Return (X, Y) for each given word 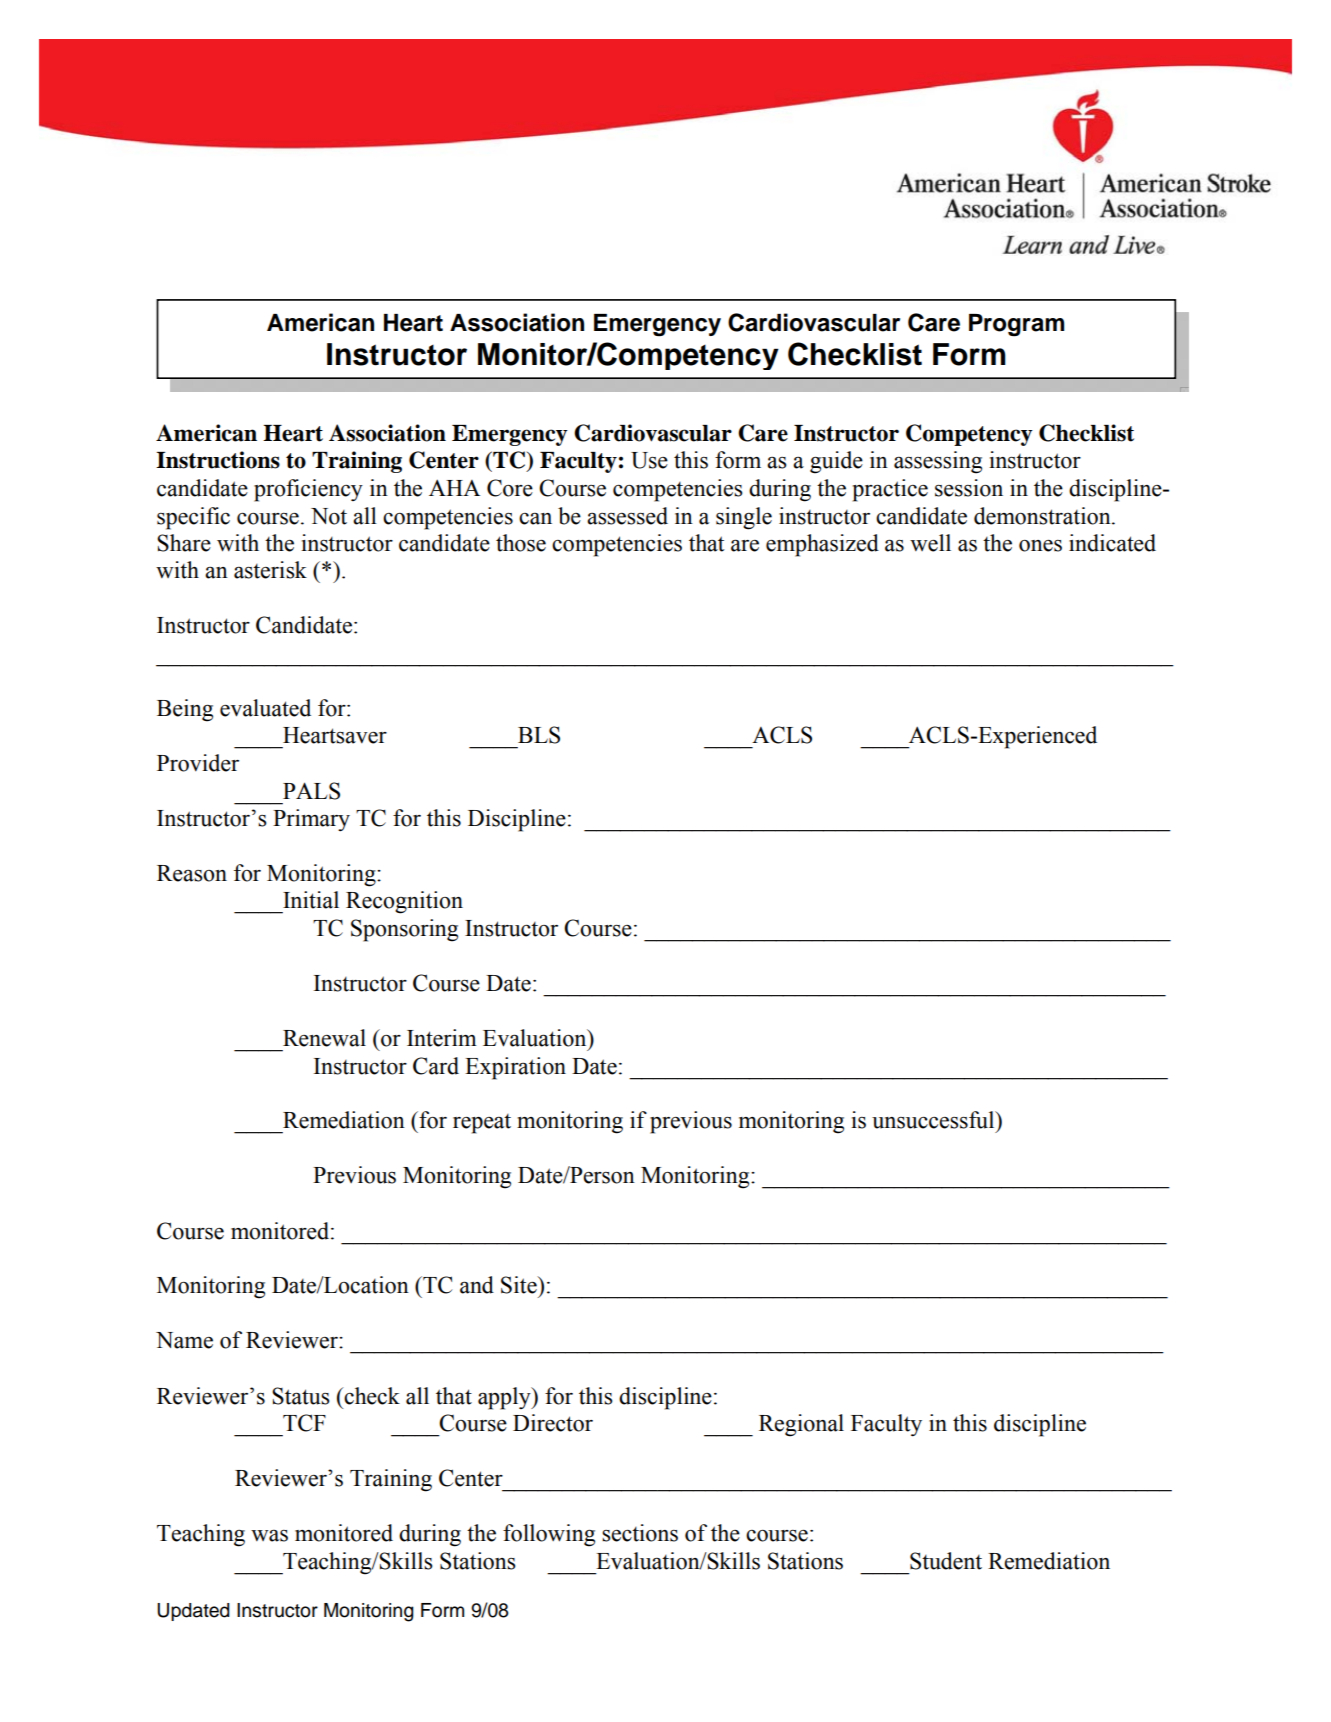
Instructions (218, 460)
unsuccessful (934, 1120)
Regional (801, 1425)
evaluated (265, 708)
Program (1016, 325)
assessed (627, 516)
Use (649, 460)
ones (1040, 546)
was (269, 1536)
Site (520, 1285)
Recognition (404, 902)
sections (640, 1533)
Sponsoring (404, 930)
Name (184, 1340)
